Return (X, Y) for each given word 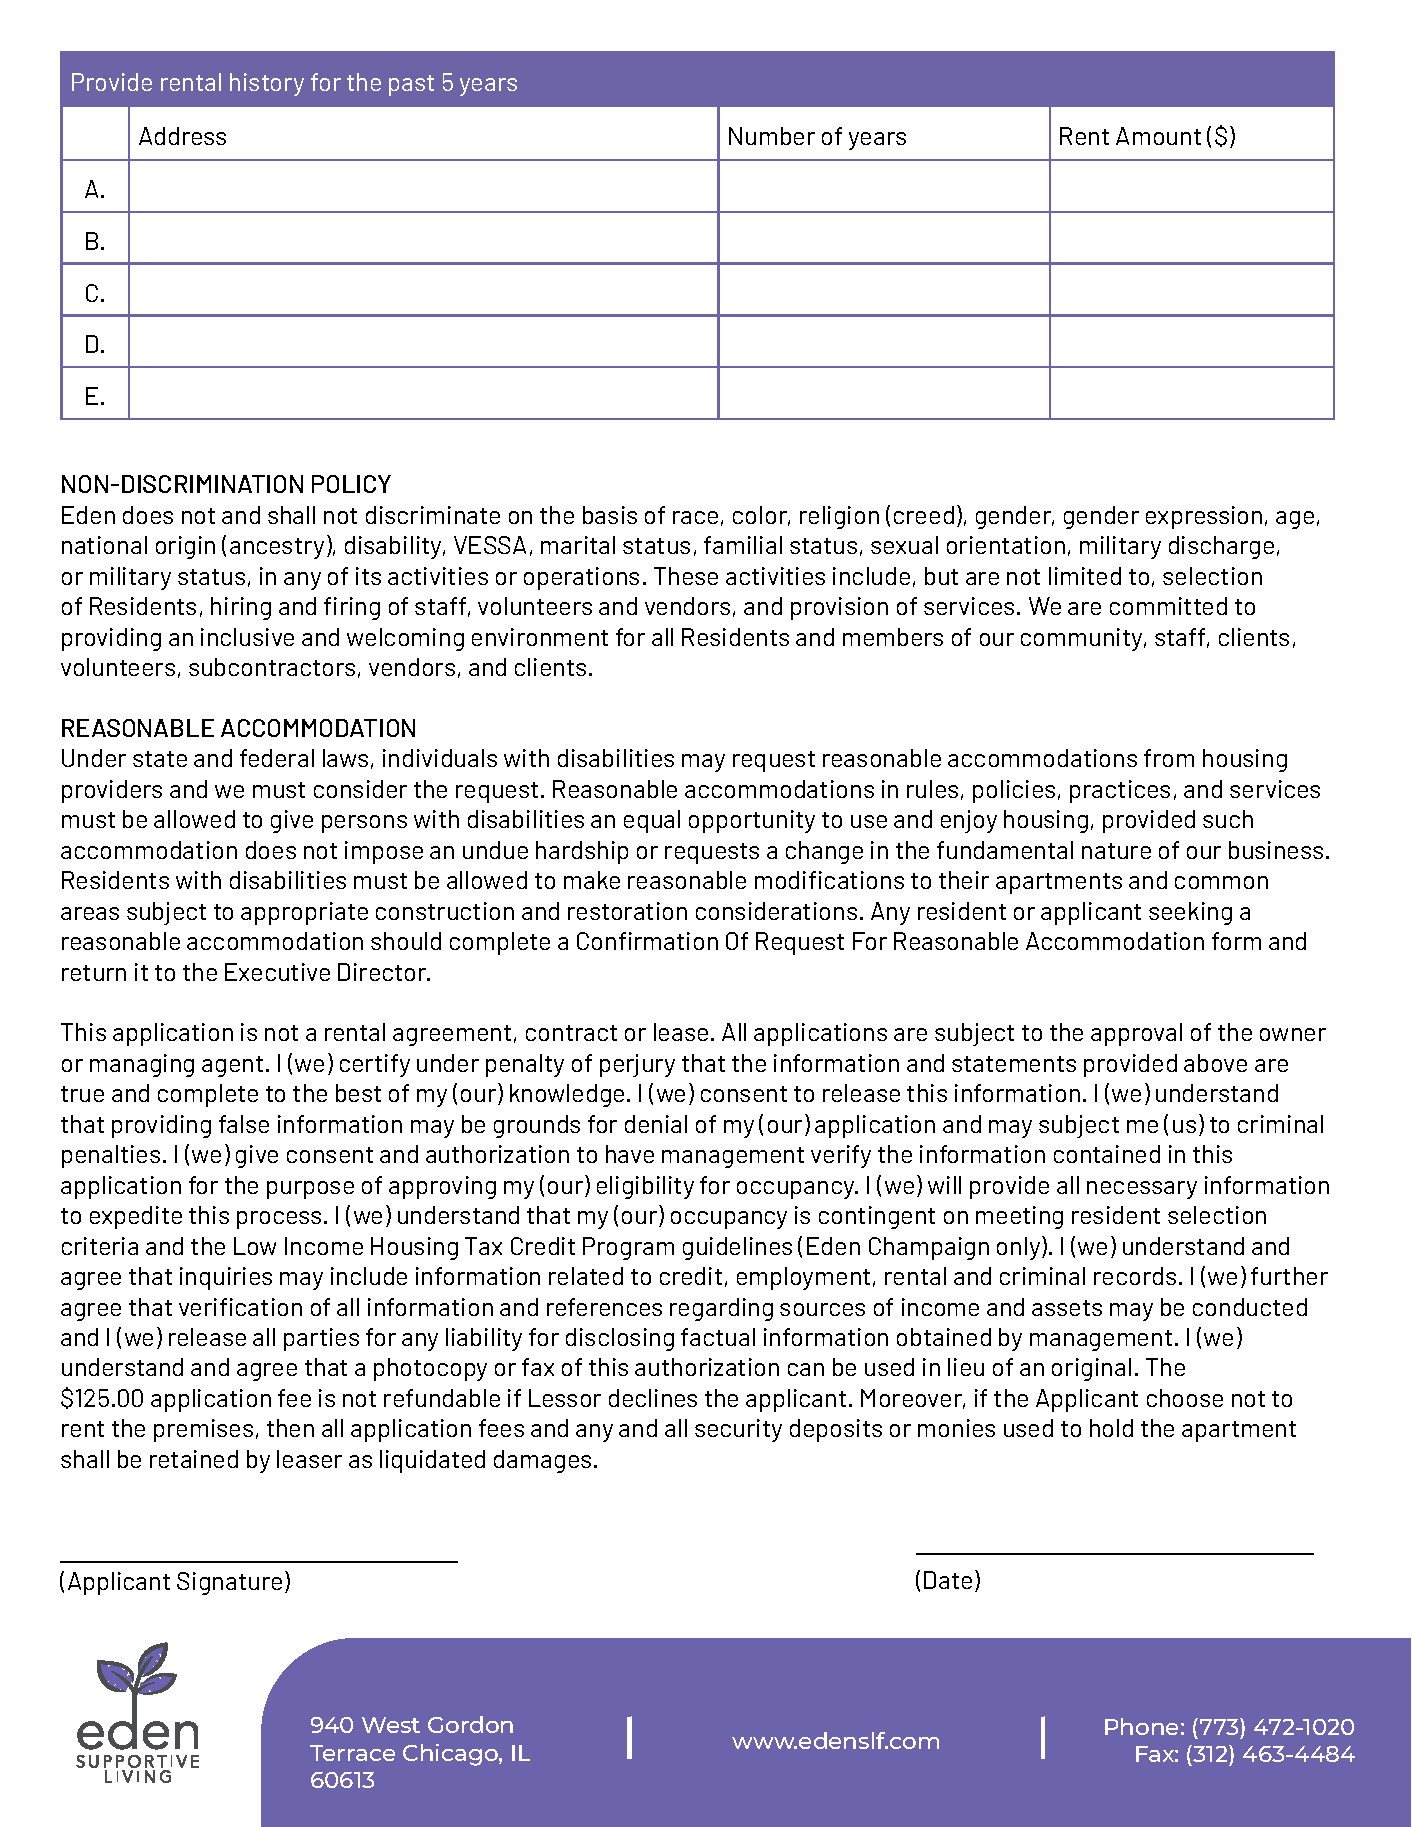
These (686, 576)
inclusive (247, 637)
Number (772, 136)
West (391, 1725)
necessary (1142, 1190)
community (1083, 639)
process (279, 1220)
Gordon (470, 1724)
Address (182, 136)
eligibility (645, 1187)
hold (1111, 1428)
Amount (1158, 136)
